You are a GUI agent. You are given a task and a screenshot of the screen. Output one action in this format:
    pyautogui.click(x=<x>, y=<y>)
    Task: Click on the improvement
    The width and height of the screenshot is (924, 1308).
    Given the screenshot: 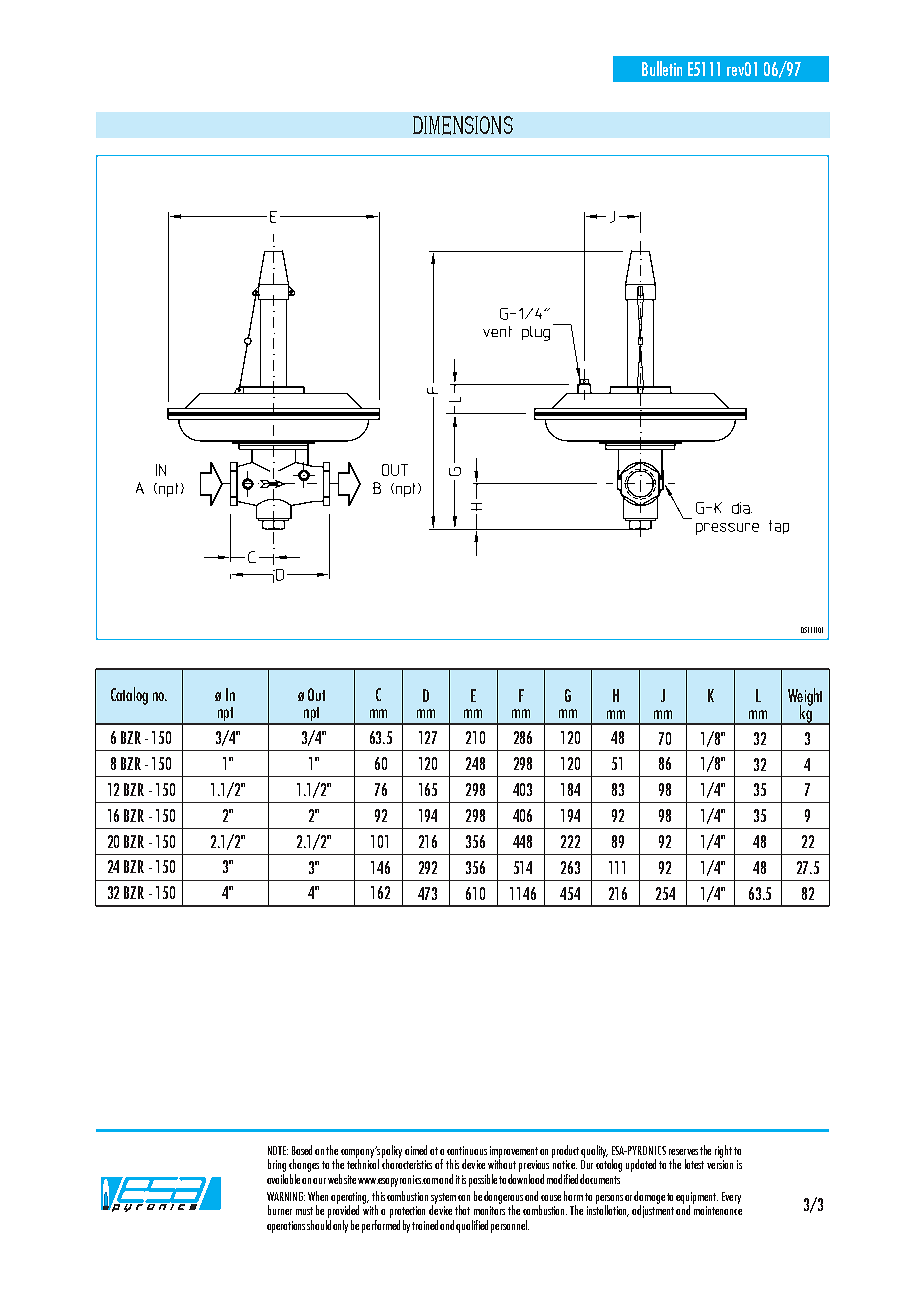 What is the action you would take?
    pyautogui.click(x=514, y=1153)
